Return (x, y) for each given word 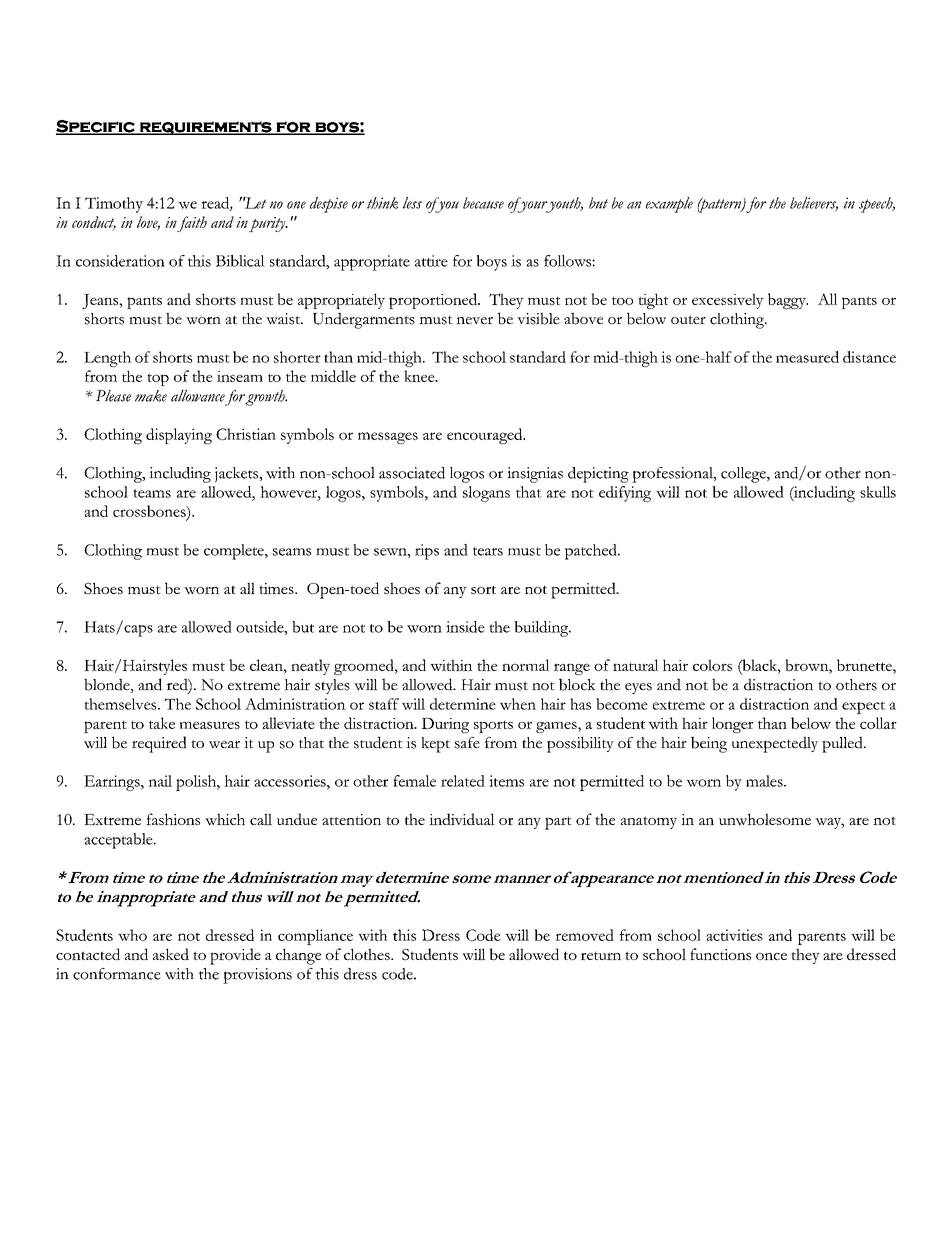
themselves (122, 704)
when (518, 704)
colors (712, 665)
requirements (206, 128)
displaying (179, 436)
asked (171, 954)
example (669, 205)
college (744, 475)
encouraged (486, 436)
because (483, 203)
